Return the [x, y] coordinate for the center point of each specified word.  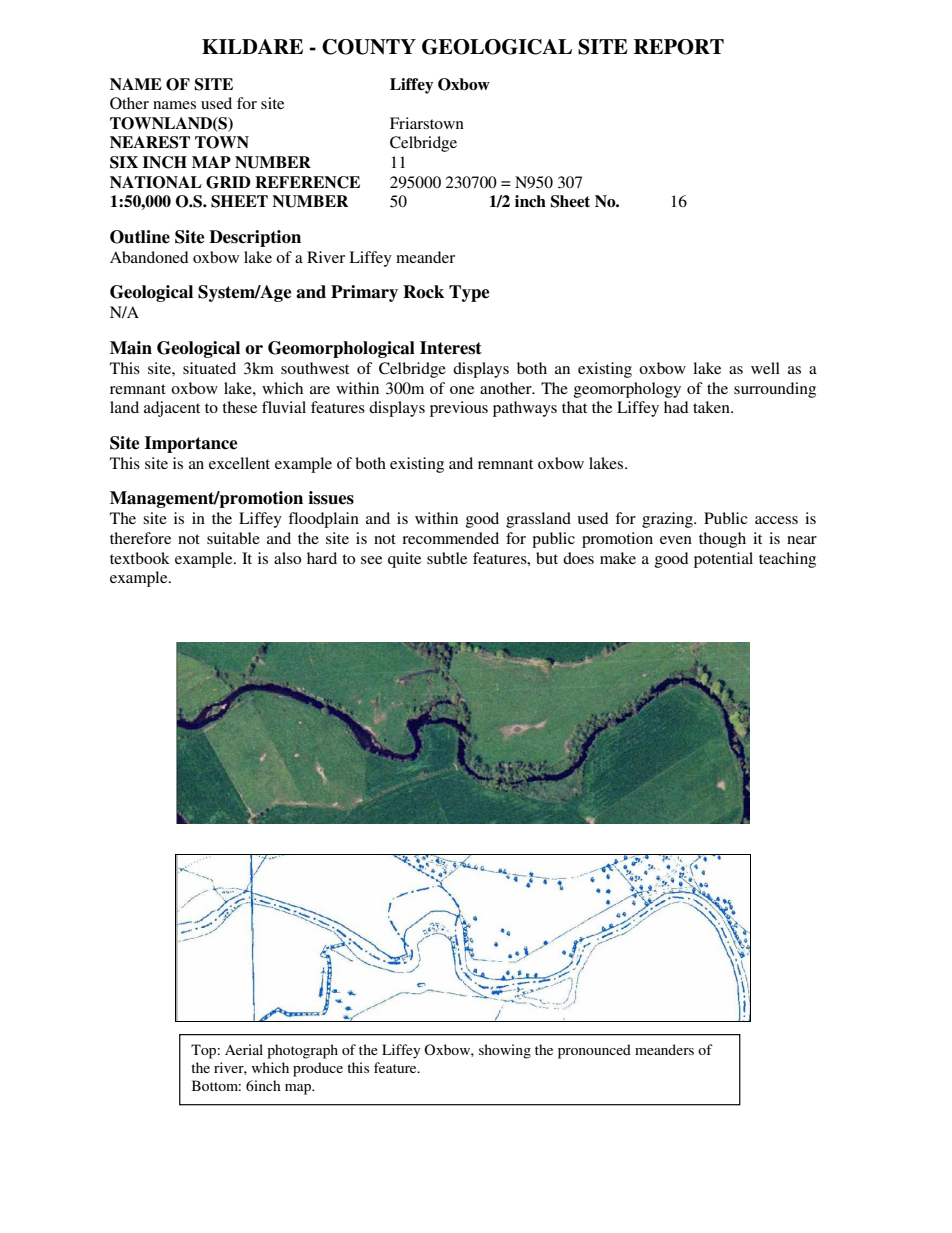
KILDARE [252, 46]
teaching [787, 560]
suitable [233, 538]
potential [723, 560]
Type [469, 293]
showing [505, 1051]
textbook [140, 558]
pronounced [594, 1051]
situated [209, 368]
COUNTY [369, 47]
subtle [447, 558]
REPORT [679, 47]
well [765, 368]
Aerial [244, 1049]
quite [404, 560]
